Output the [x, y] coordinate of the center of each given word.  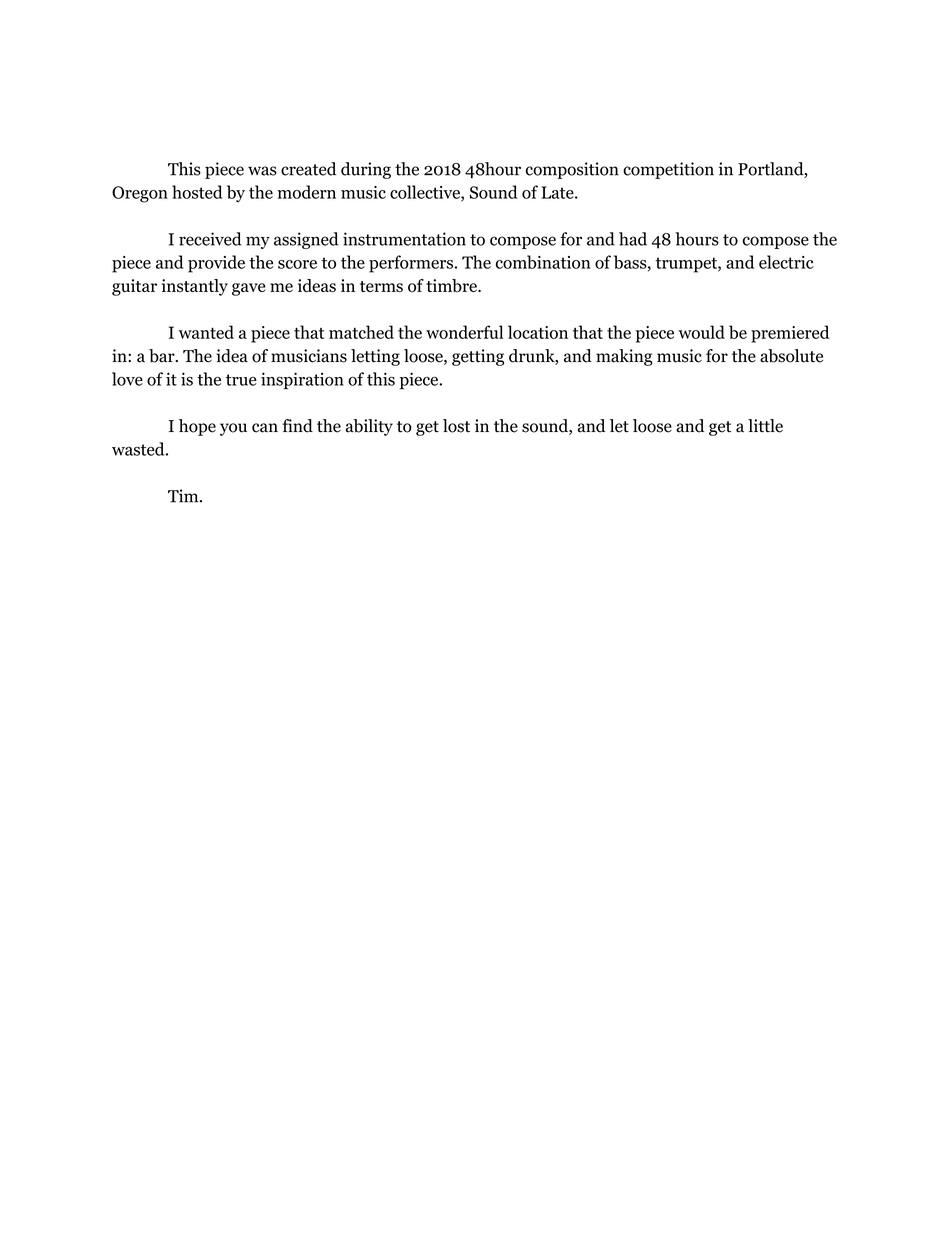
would [701, 332]
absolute [791, 356]
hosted [197, 192]
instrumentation [404, 239]
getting [478, 357]
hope [197, 427]
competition [668, 170]
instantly [195, 287]
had [633, 239]
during [366, 170]
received [210, 239]
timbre [452, 286]
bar [163, 356]
